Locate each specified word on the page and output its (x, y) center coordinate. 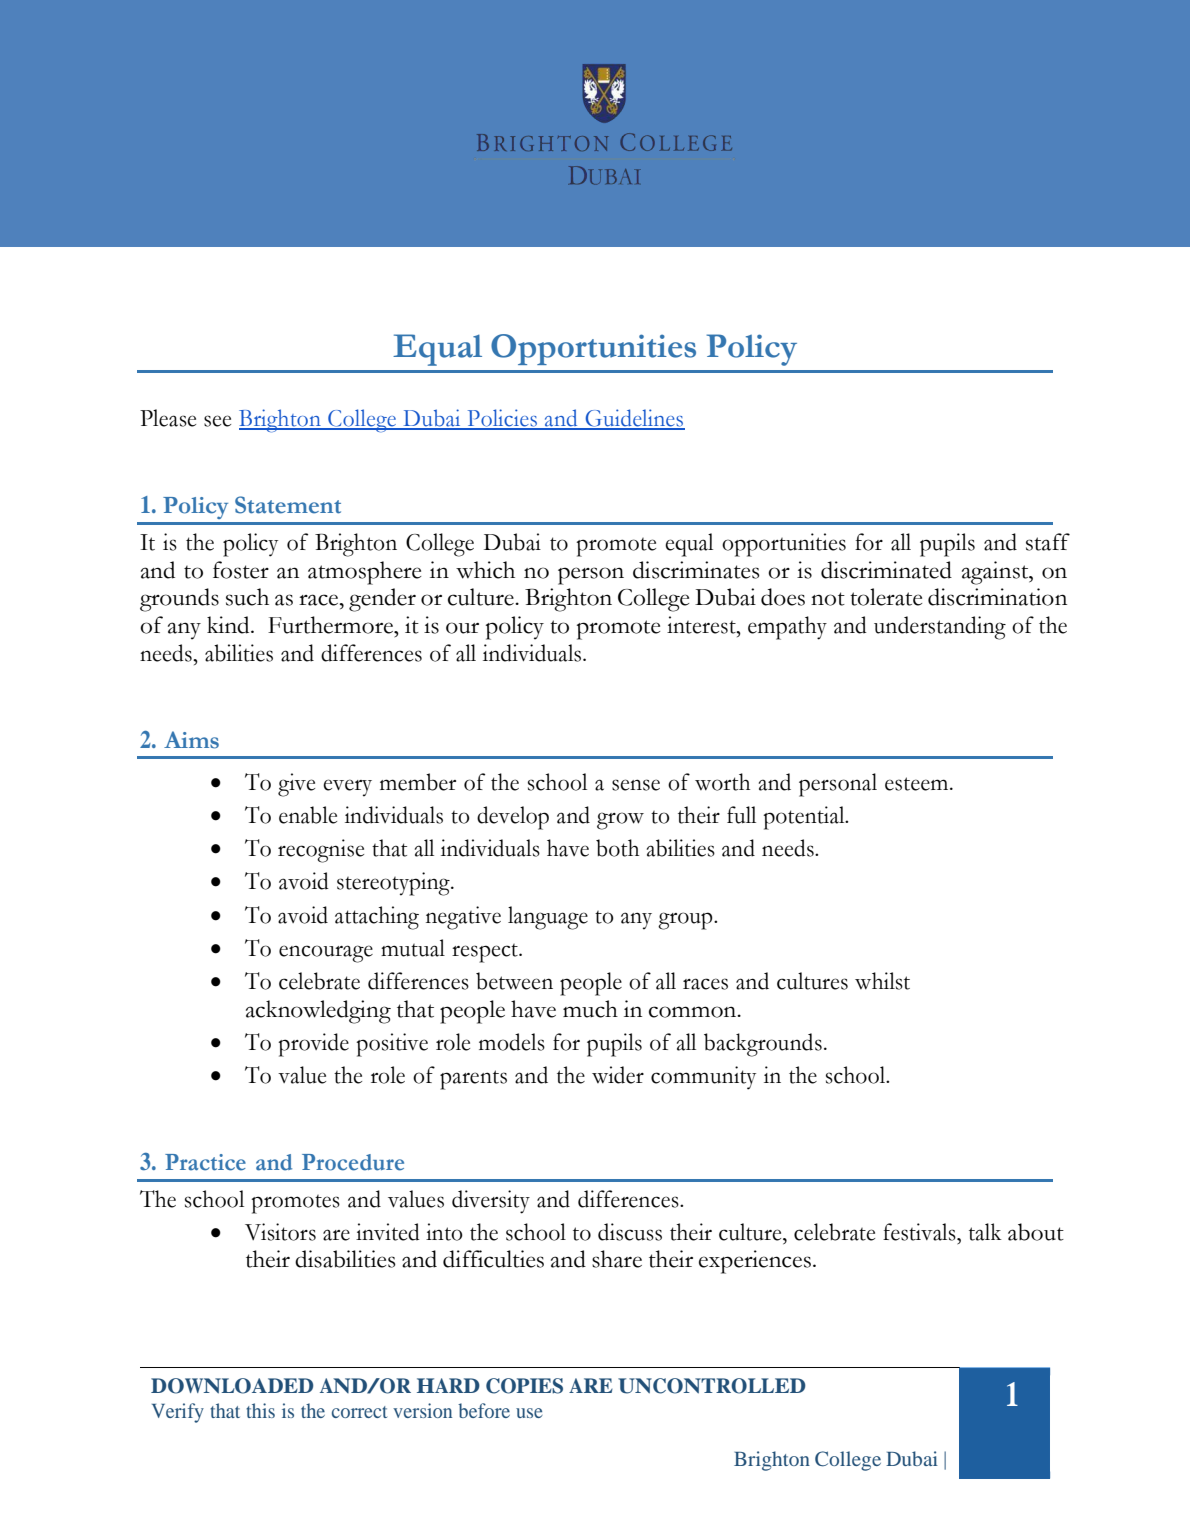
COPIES (524, 1386)
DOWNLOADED (232, 1386)
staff (1048, 542)
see (217, 421)
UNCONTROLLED (712, 1386)
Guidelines (634, 419)
